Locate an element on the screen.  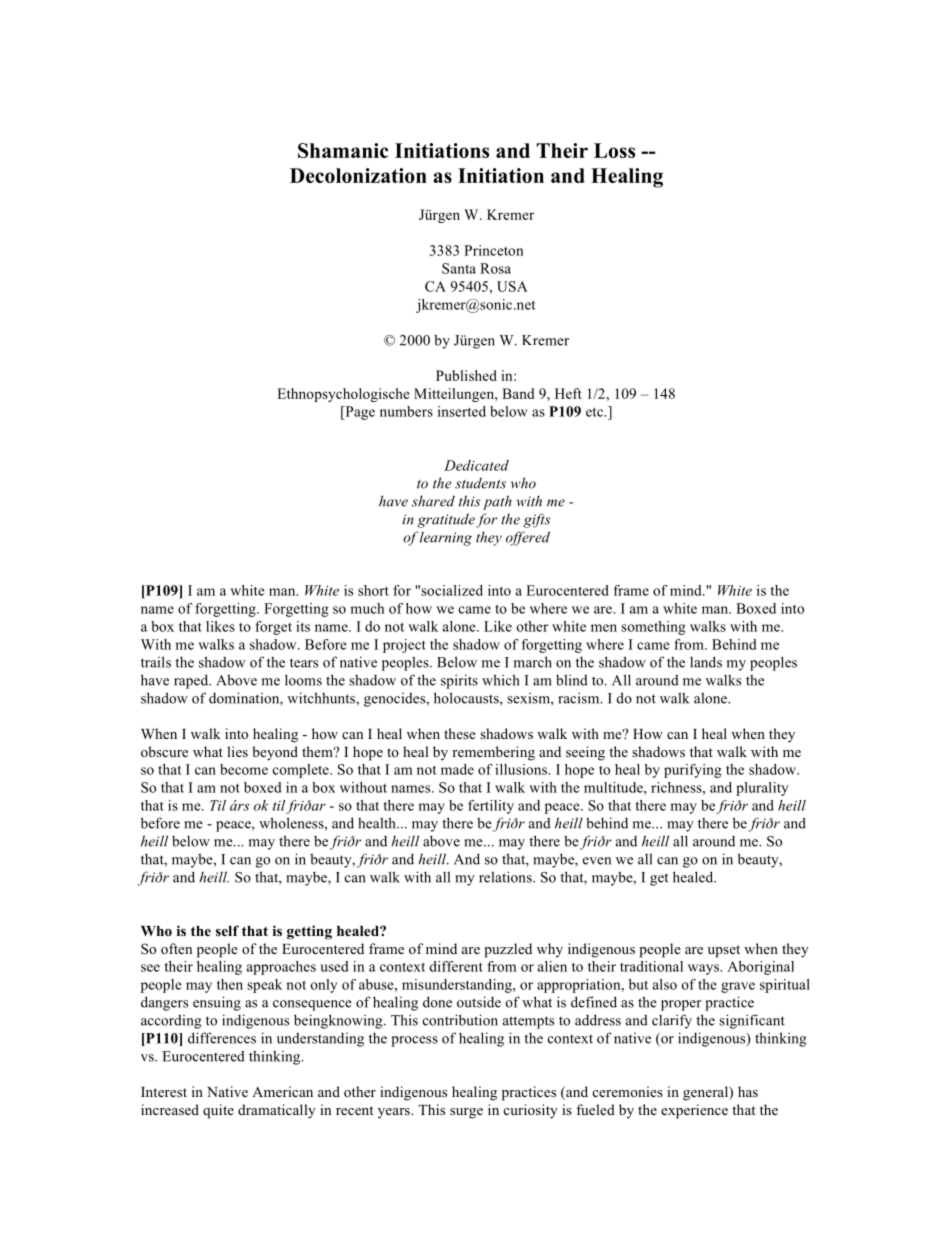
students is located at coordinates (480, 483).
